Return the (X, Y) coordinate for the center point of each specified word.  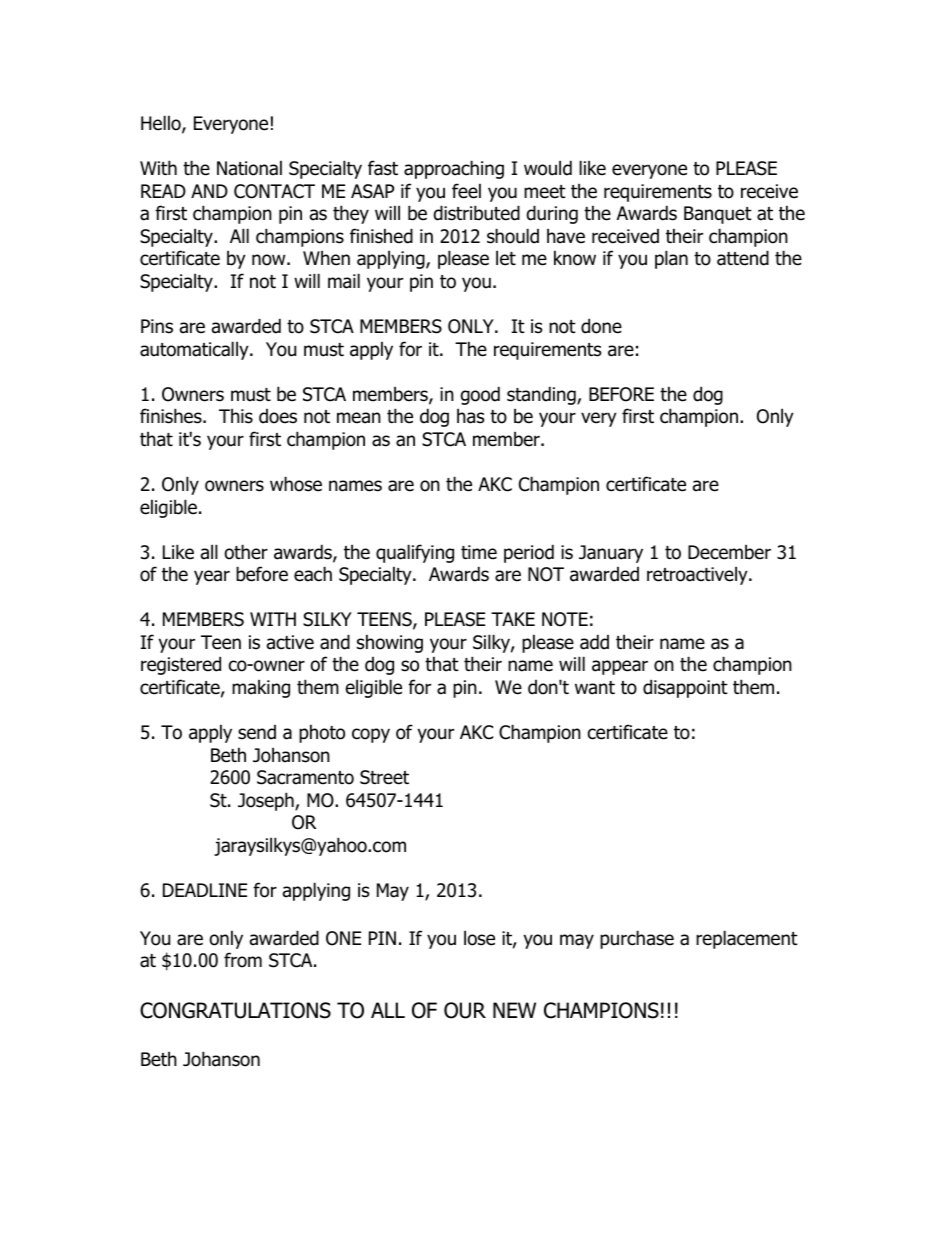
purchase (637, 939)
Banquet (718, 215)
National (249, 168)
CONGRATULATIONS (235, 1010)
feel (466, 191)
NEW (514, 1010)
